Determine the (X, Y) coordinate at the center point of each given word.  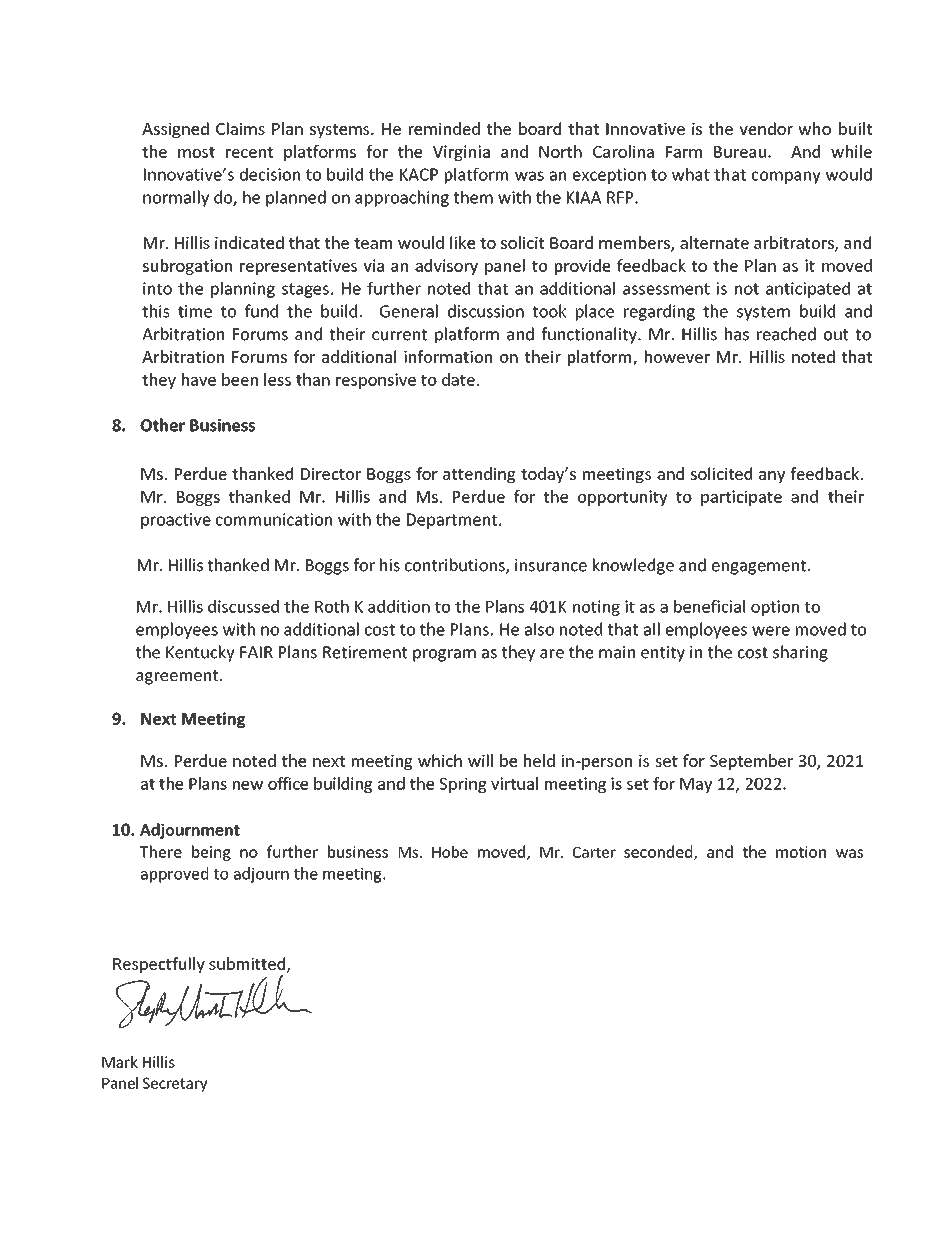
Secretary (175, 1084)
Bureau (740, 152)
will (480, 760)
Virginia (461, 153)
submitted (248, 964)
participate (741, 498)
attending (479, 475)
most (196, 152)
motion (801, 852)
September (751, 762)
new (248, 785)
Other (162, 425)
